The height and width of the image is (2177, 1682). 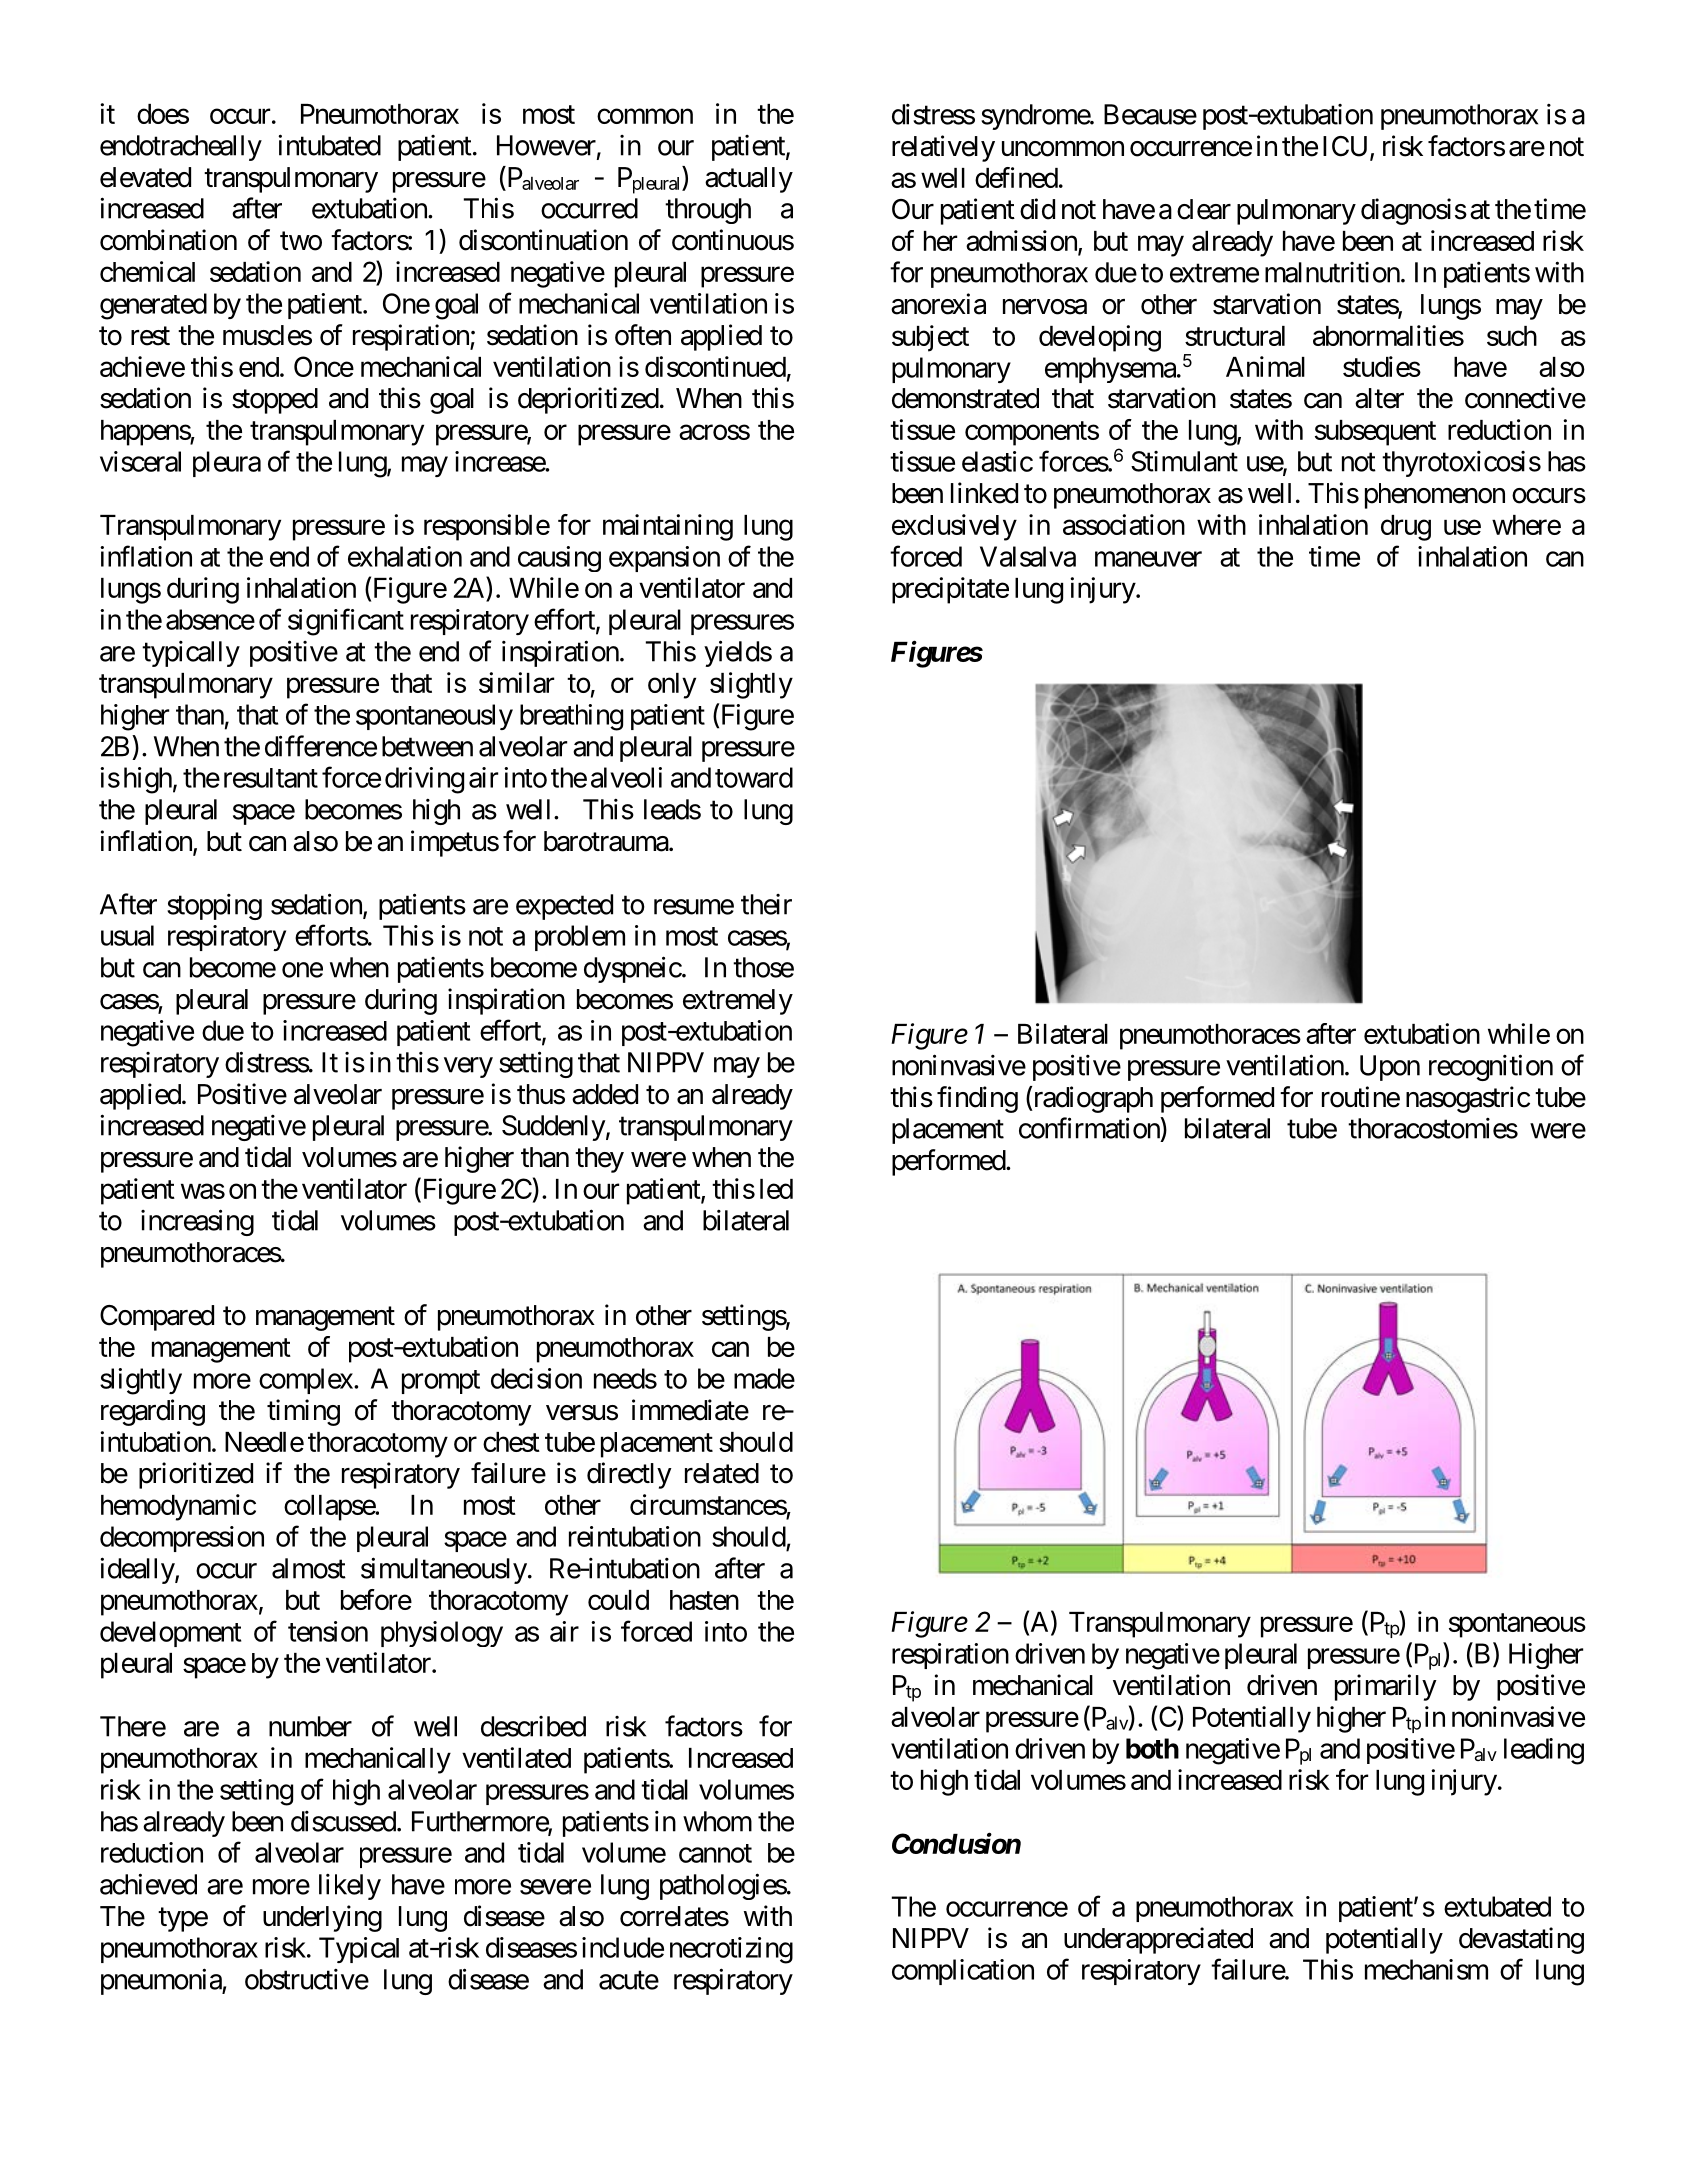 What do you see at coordinates (749, 180) in the image?
I see `actually` at bounding box center [749, 180].
